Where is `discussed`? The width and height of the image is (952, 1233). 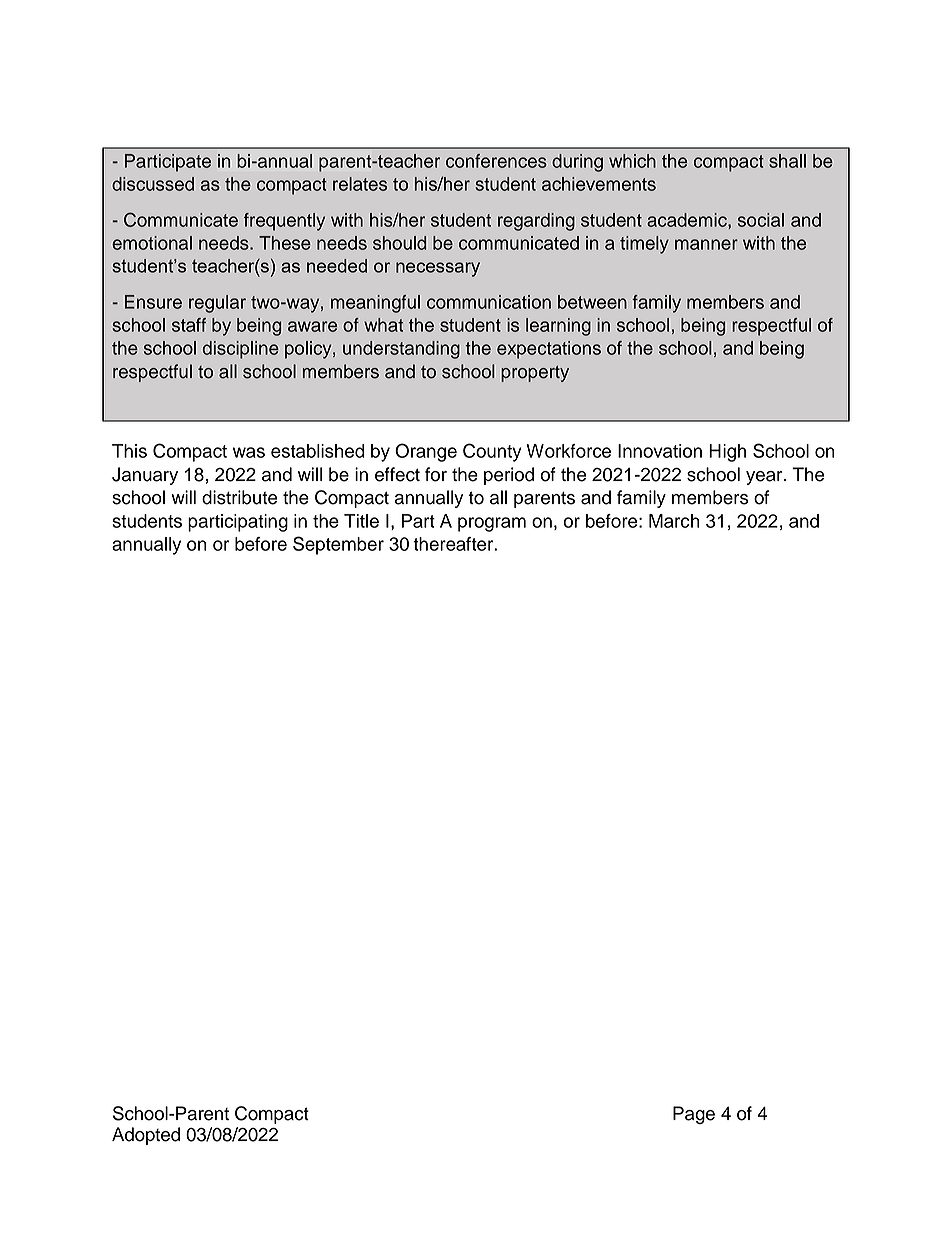 discussed is located at coordinates (153, 184).
